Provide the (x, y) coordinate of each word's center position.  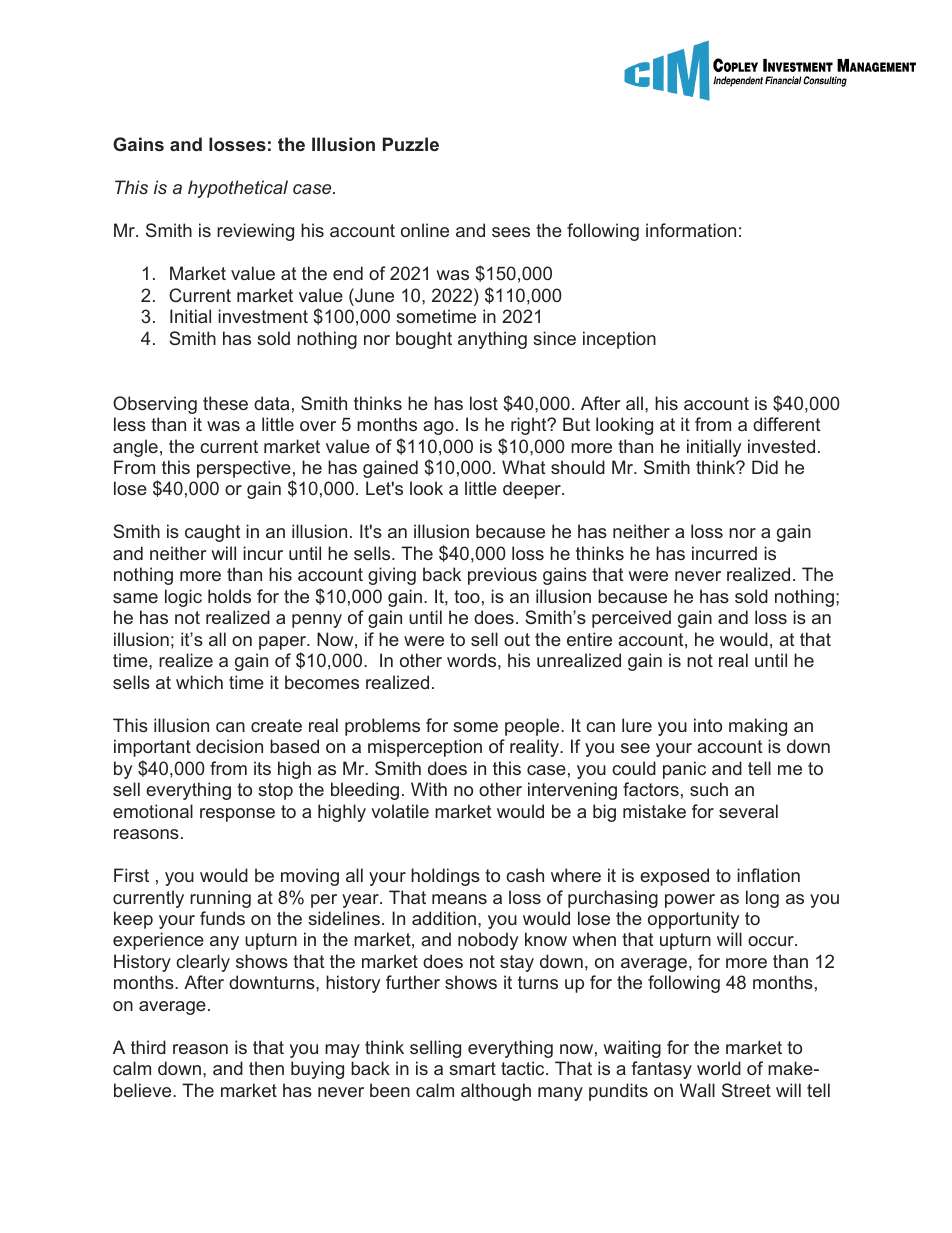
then (266, 1068)
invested (781, 446)
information (691, 230)
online (425, 230)
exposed (674, 877)
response (237, 815)
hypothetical (238, 189)
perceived (631, 619)
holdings (445, 877)
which (199, 682)
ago (438, 428)
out (517, 639)
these (225, 403)
